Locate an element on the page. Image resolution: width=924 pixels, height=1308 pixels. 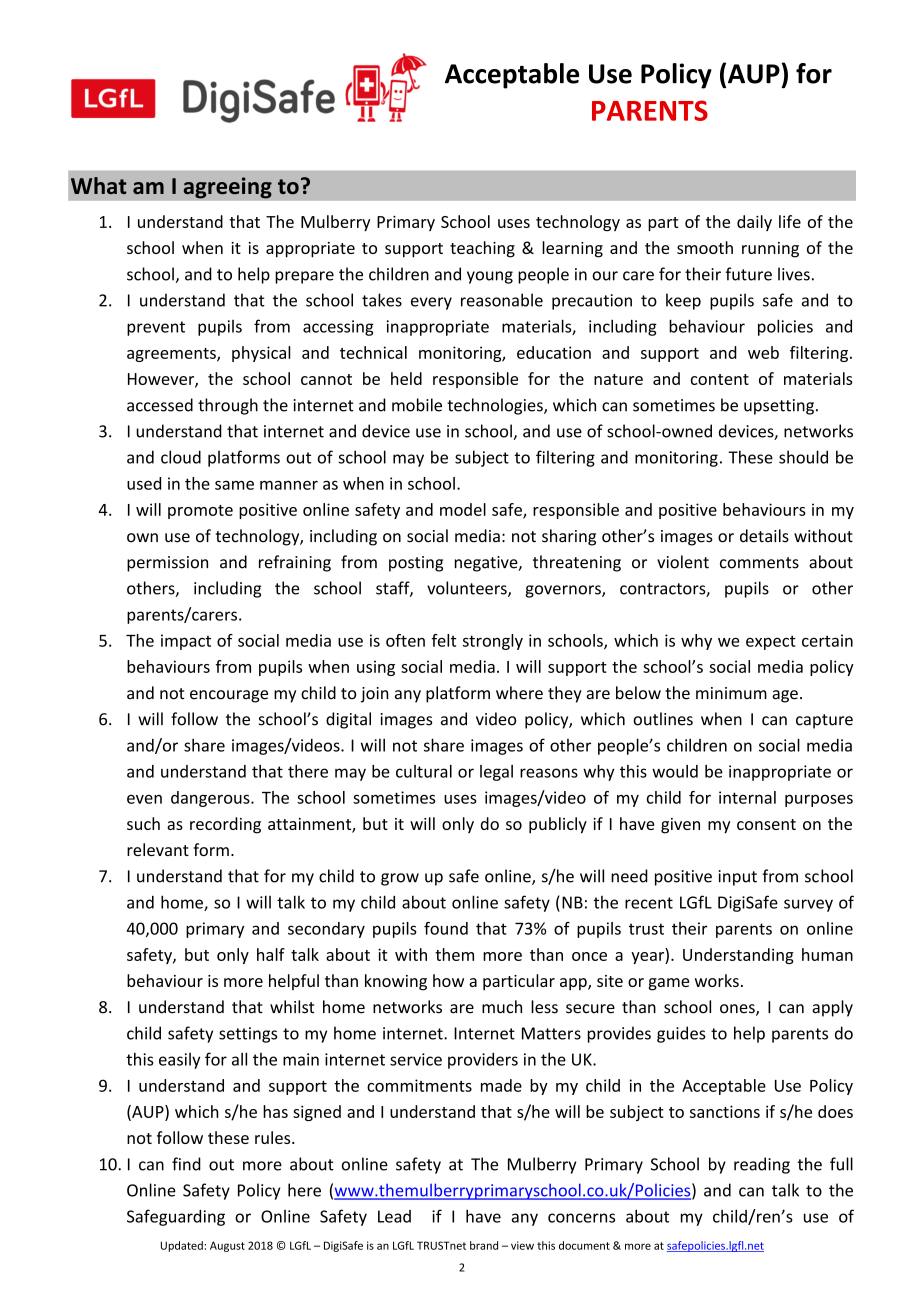
legal is located at coordinates (496, 773).
